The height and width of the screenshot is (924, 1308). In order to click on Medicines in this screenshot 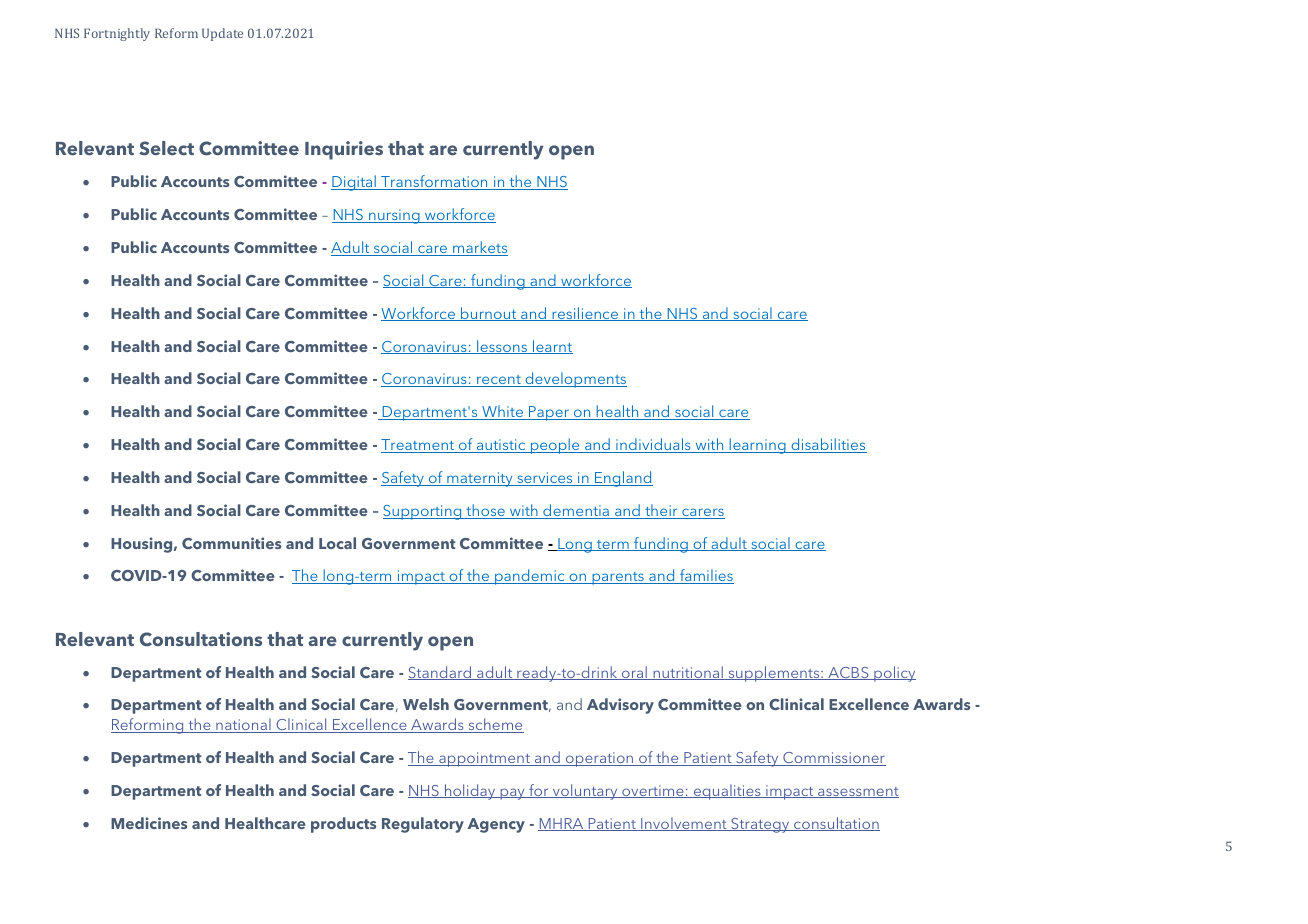, I will do `click(149, 823)`.
